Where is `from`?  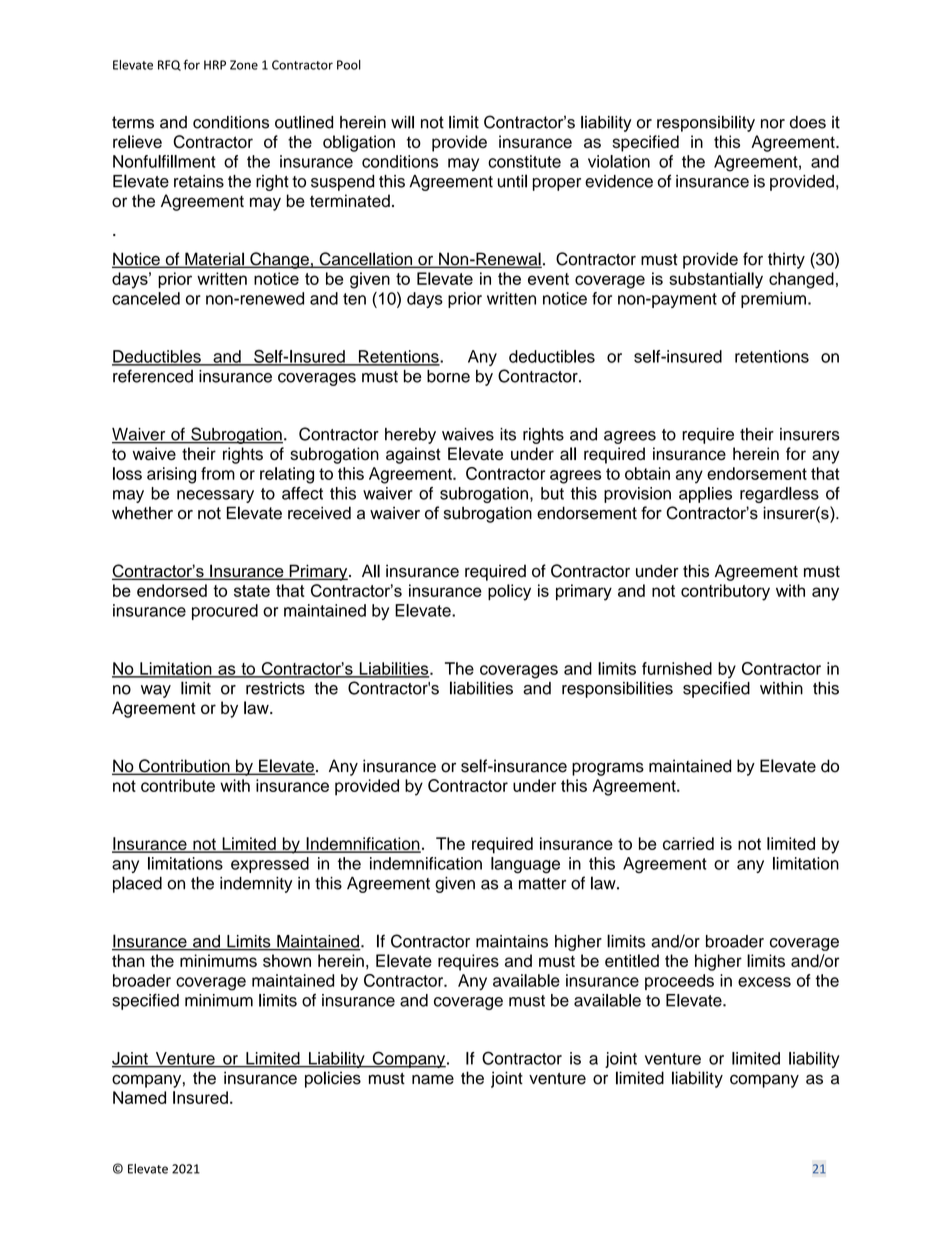
from is located at coordinates (218, 473).
